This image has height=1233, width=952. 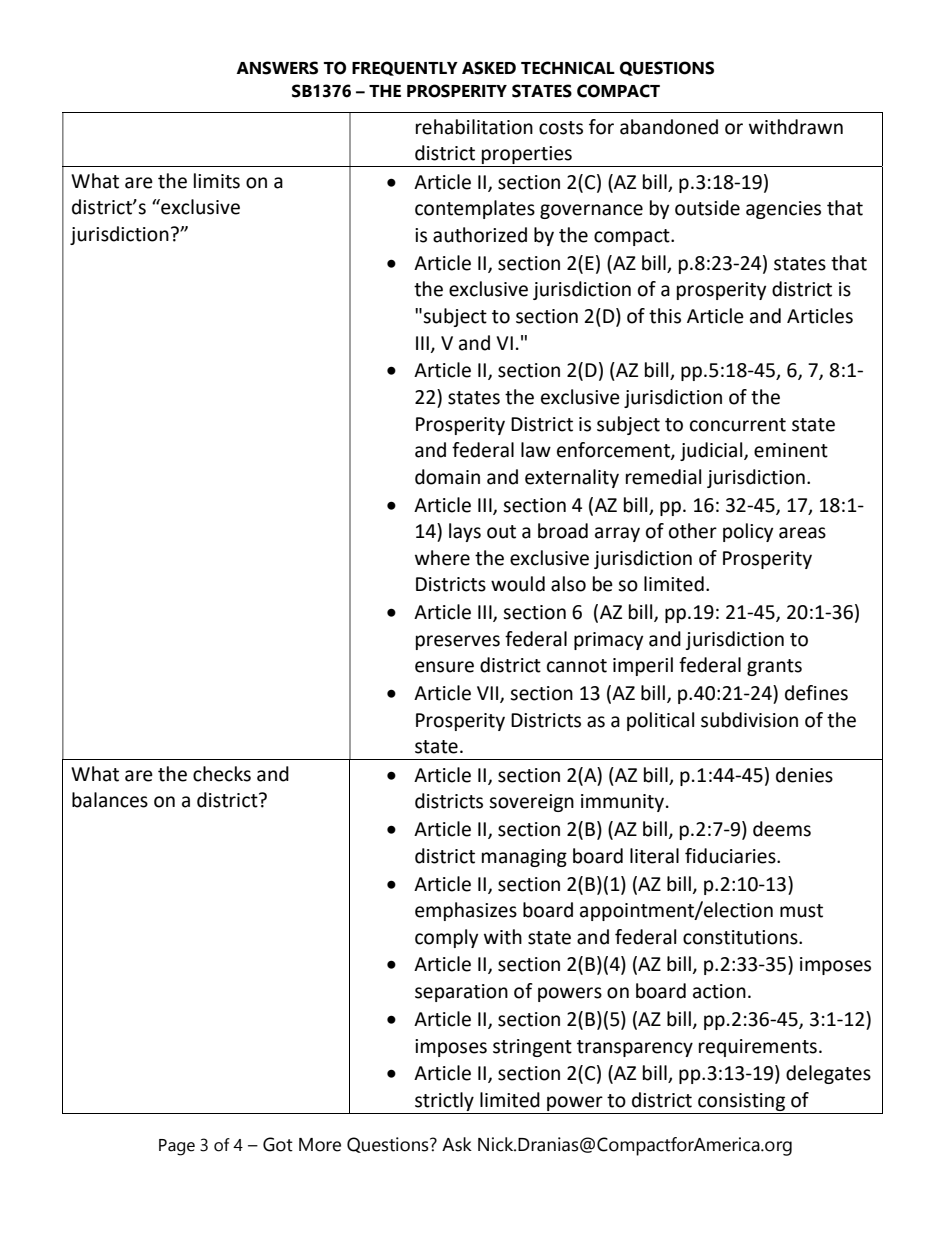 I want to click on checks, so click(x=222, y=774).
